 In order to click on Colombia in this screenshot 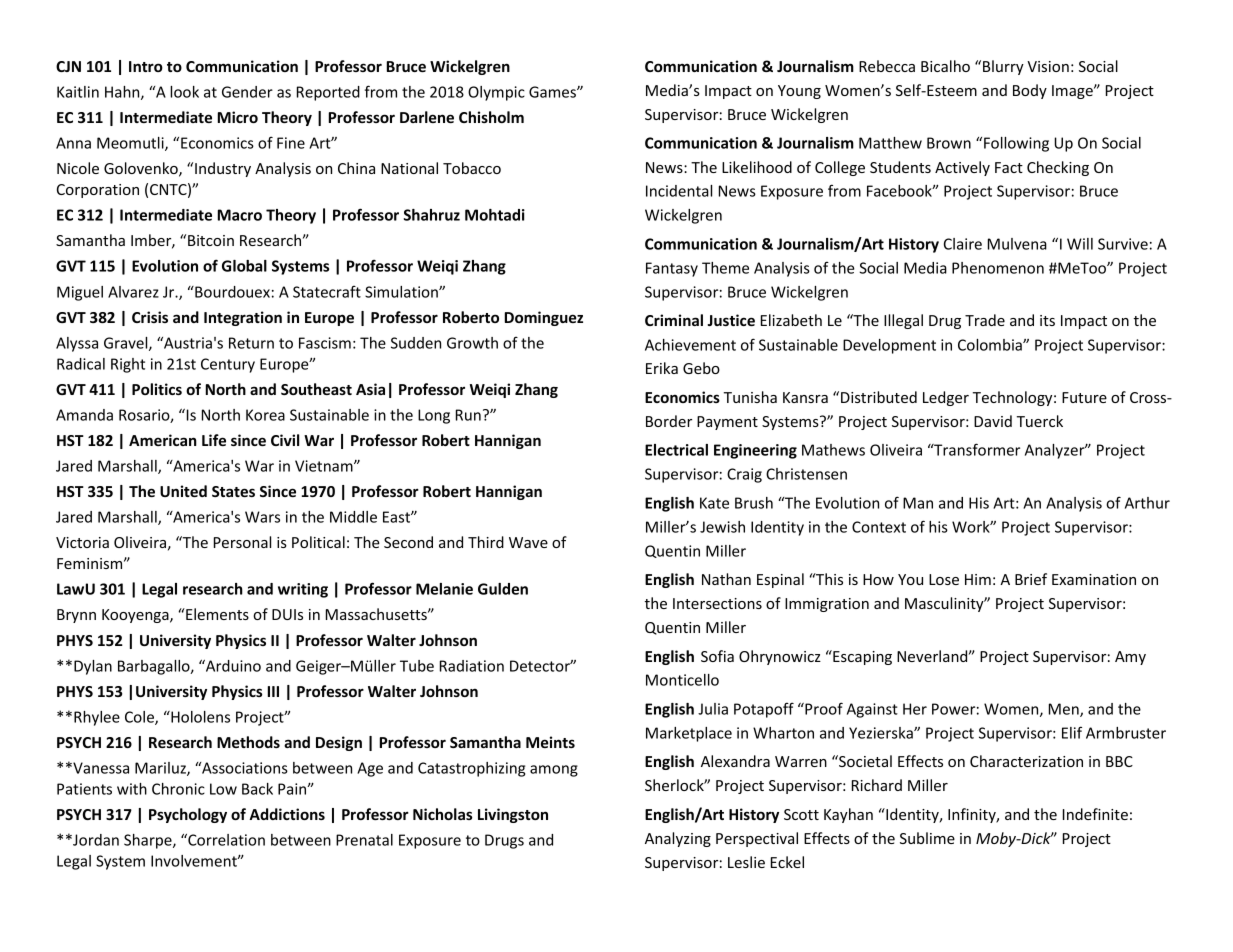, I will do `click(991, 345)`.
